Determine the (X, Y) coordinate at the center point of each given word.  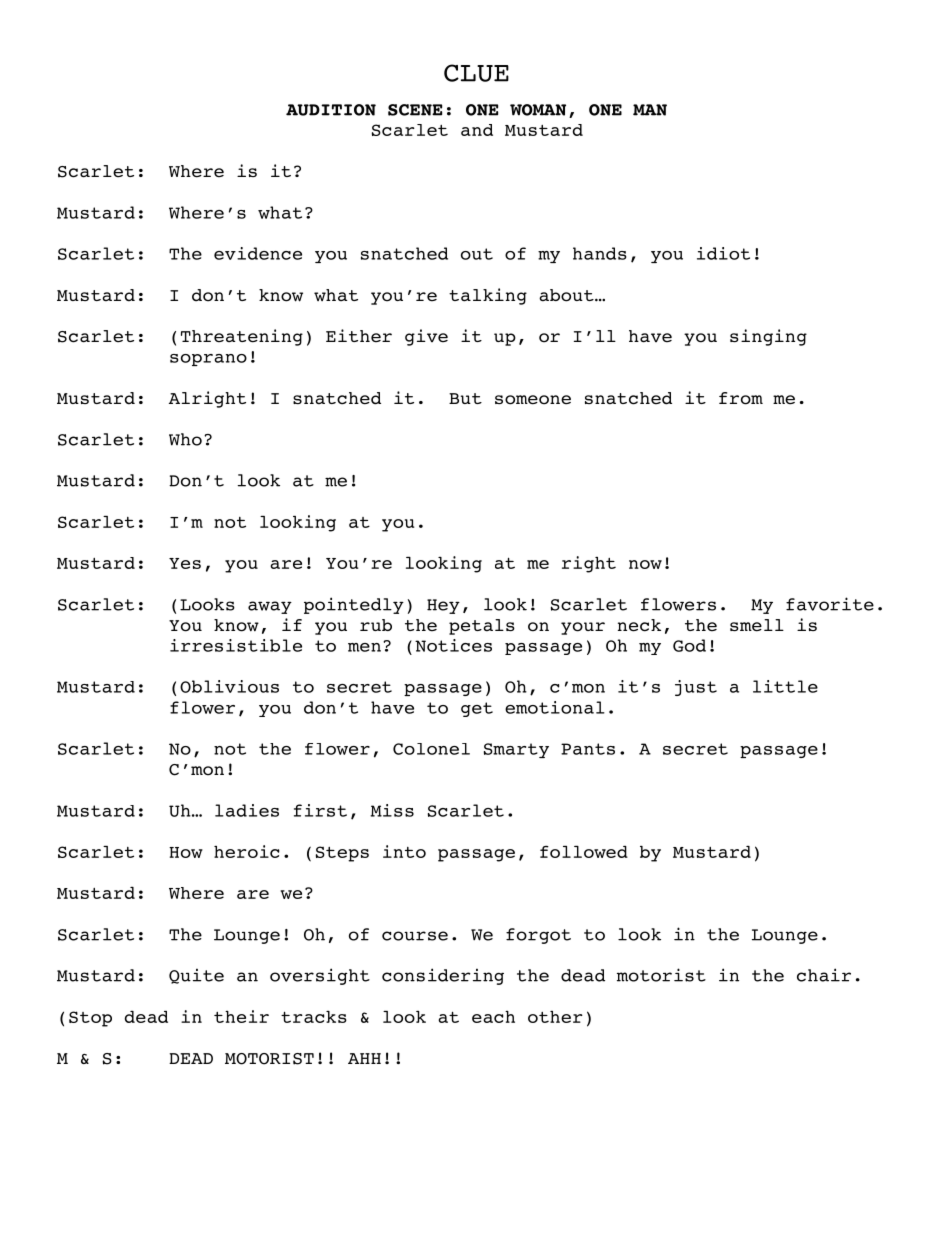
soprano (208, 360)
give (426, 337)
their (241, 1016)
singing (768, 337)
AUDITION (331, 110)
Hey (443, 606)
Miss (392, 810)
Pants (588, 749)
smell (757, 625)
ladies (247, 810)
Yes (185, 563)
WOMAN (538, 110)
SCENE (415, 110)
